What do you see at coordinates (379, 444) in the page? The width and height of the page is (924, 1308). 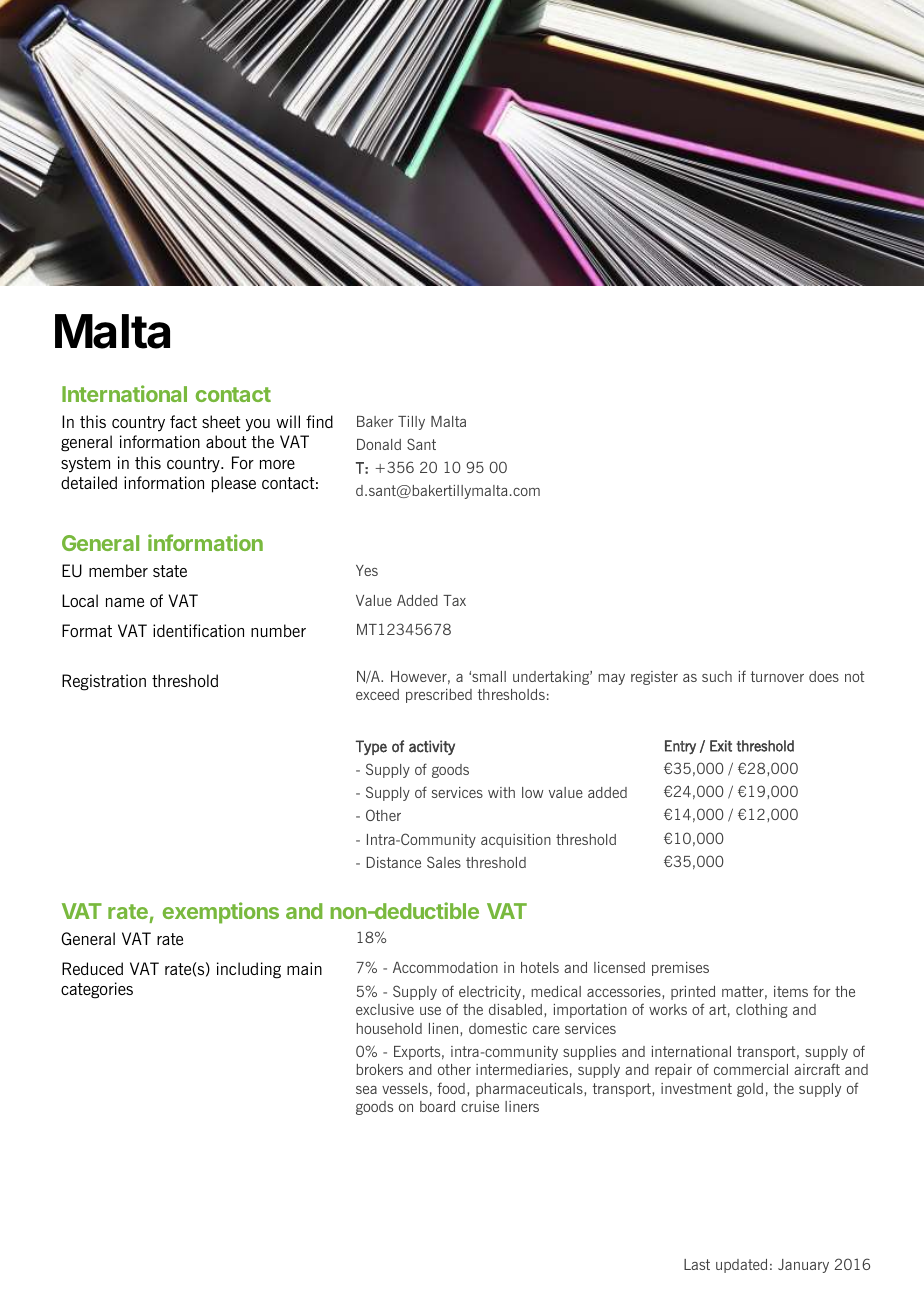 I see `Donald` at bounding box center [379, 444].
